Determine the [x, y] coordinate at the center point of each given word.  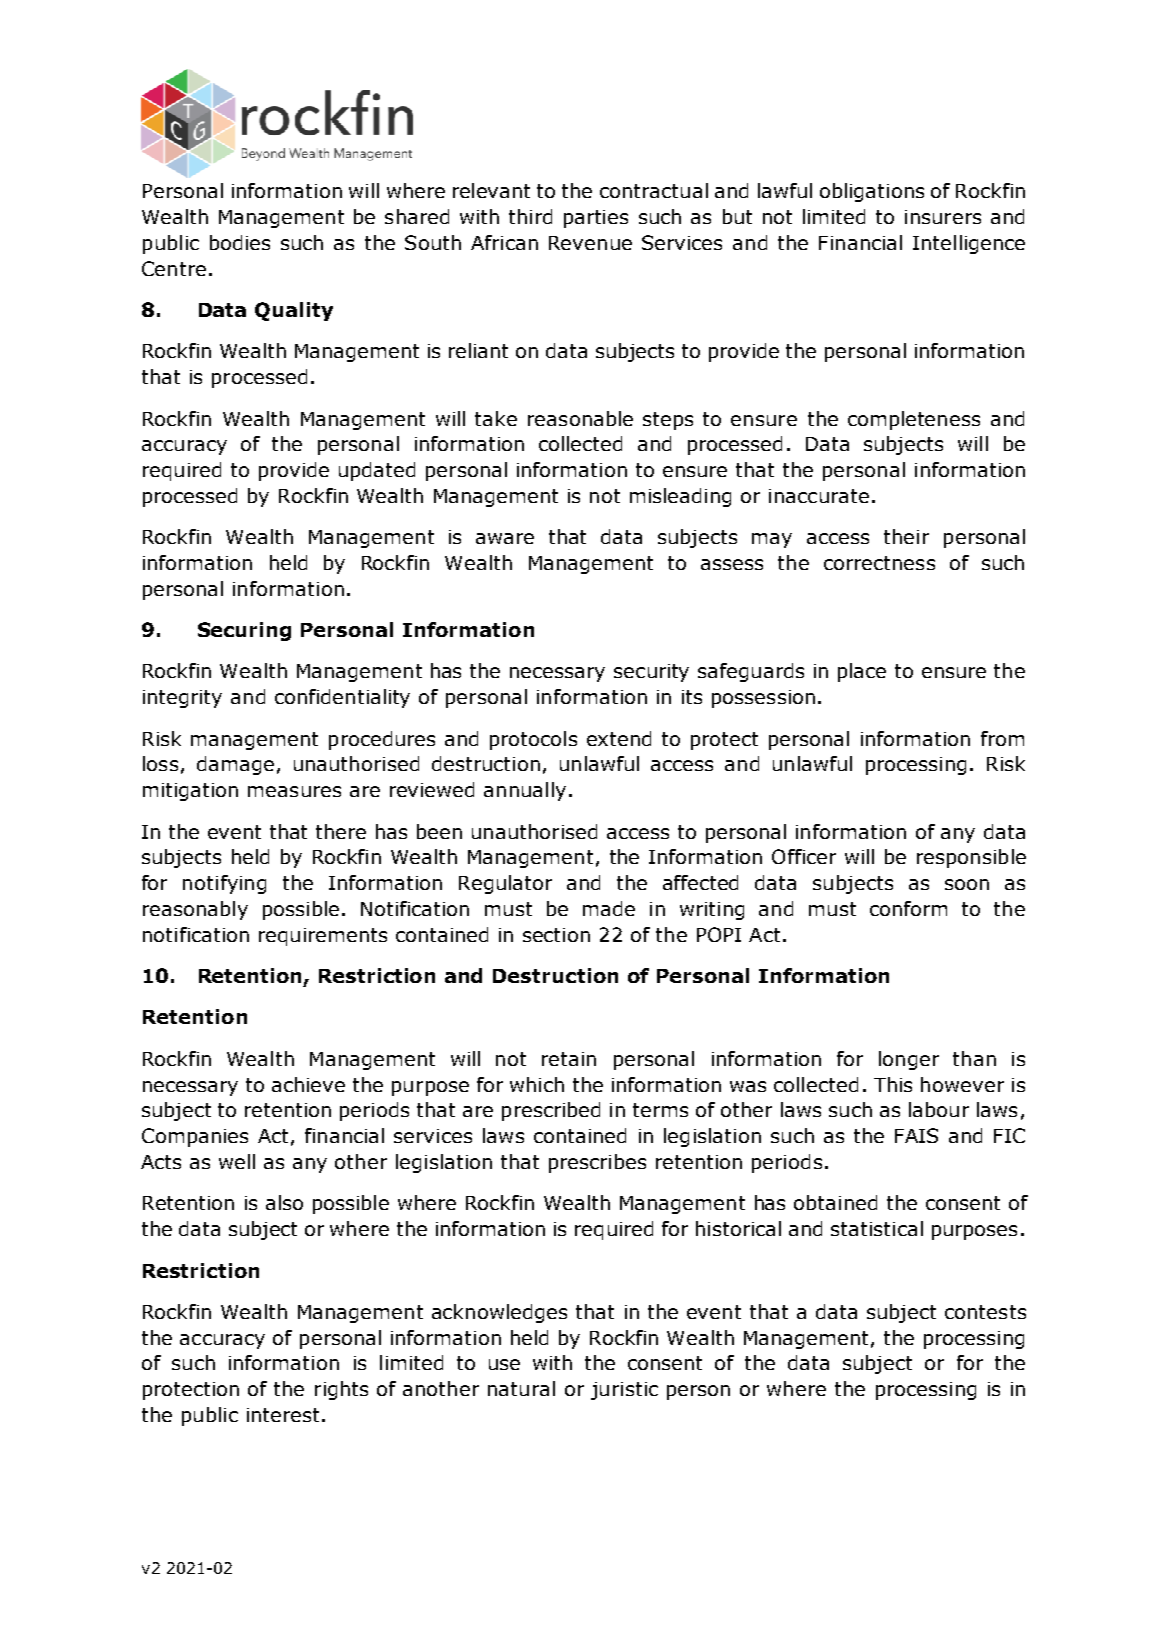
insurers [943, 217]
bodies [240, 242]
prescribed [551, 1111]
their [906, 536]
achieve [308, 1084]
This [893, 1084]
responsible [971, 858]
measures [294, 791]
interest [283, 1415]
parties [596, 219]
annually [525, 791]
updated [377, 471]
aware [505, 538]
